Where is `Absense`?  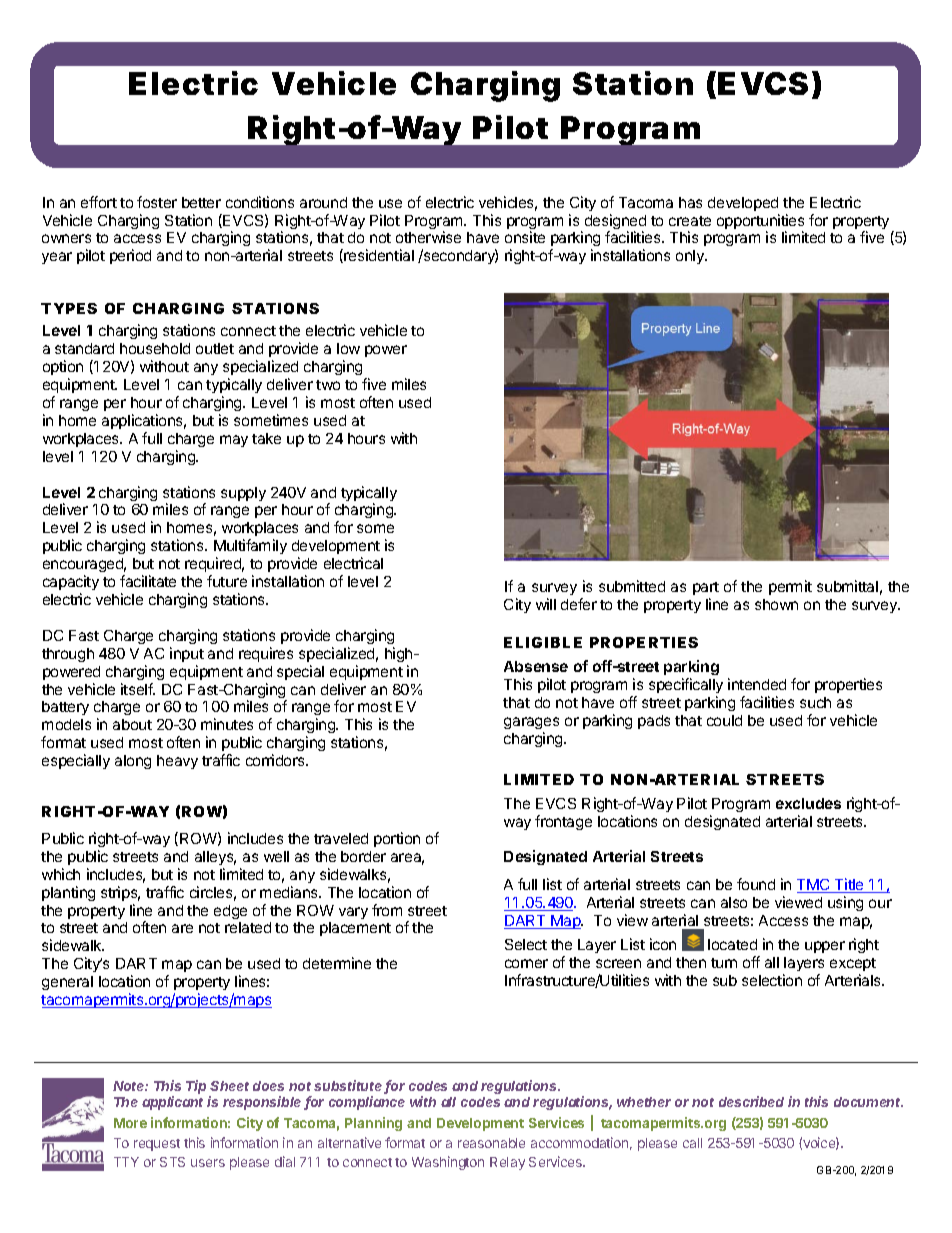 Absense is located at coordinates (536, 666).
